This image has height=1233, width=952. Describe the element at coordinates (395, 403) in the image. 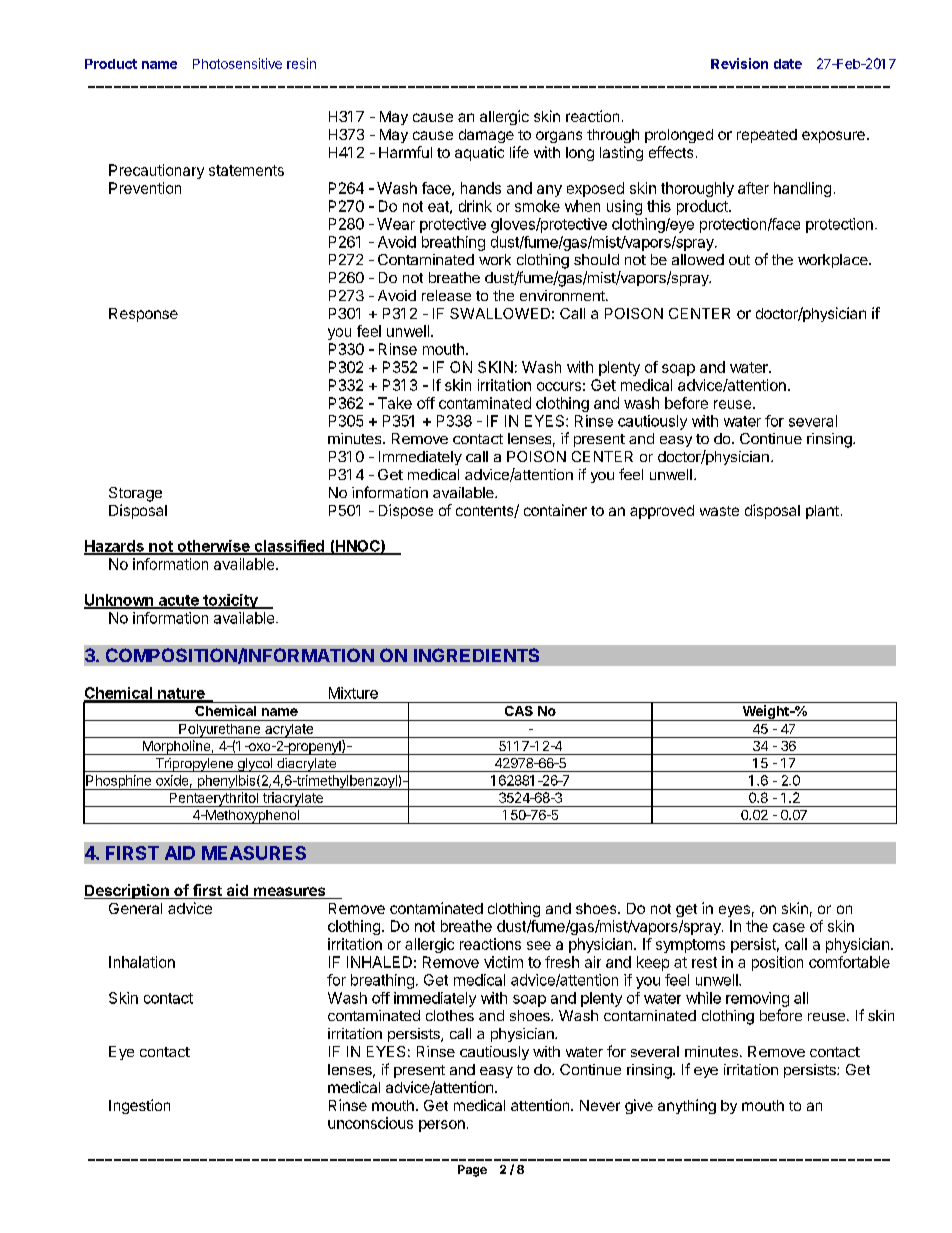

I see `Take` at that location.
